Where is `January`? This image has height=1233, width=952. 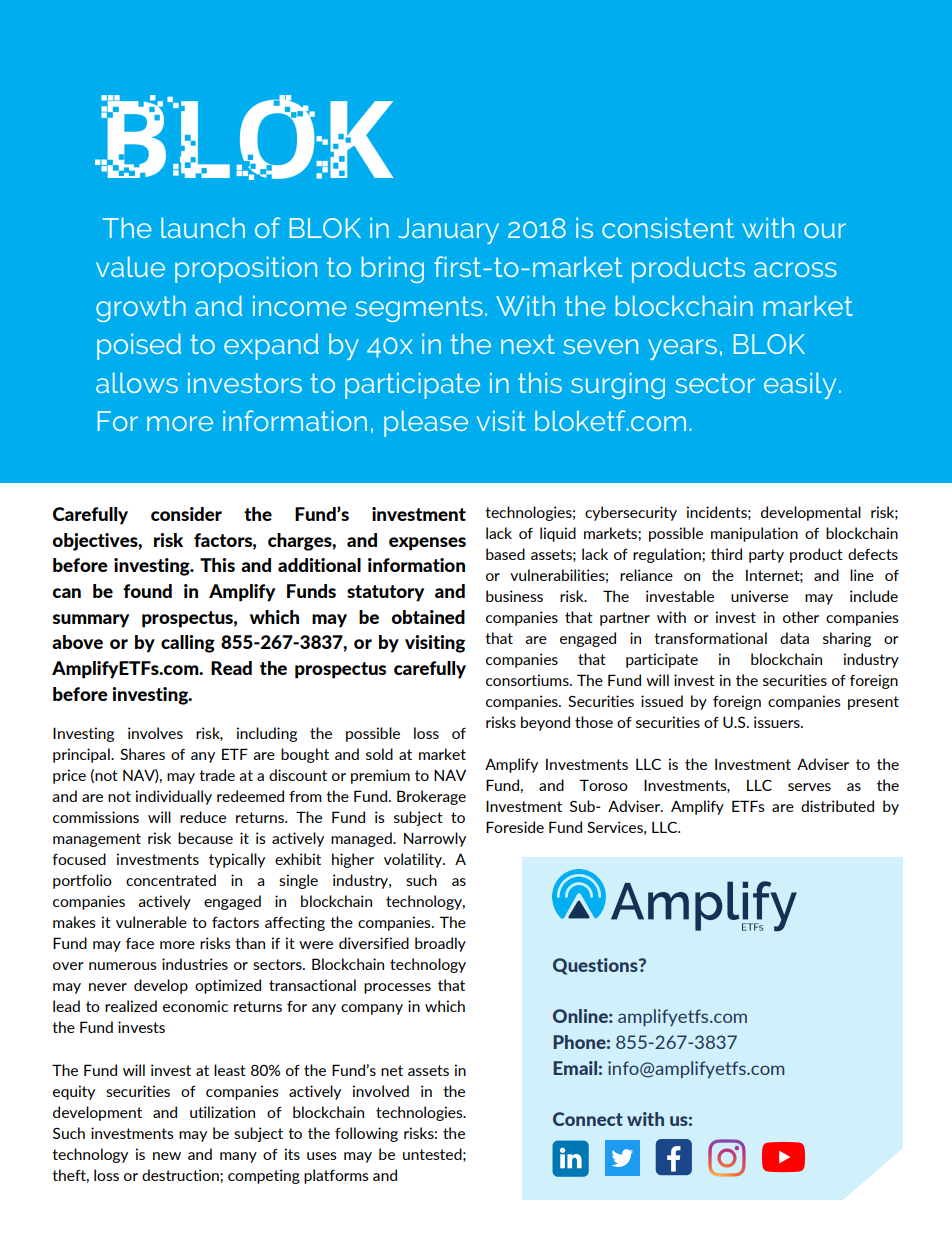
January is located at coordinates (448, 231).
